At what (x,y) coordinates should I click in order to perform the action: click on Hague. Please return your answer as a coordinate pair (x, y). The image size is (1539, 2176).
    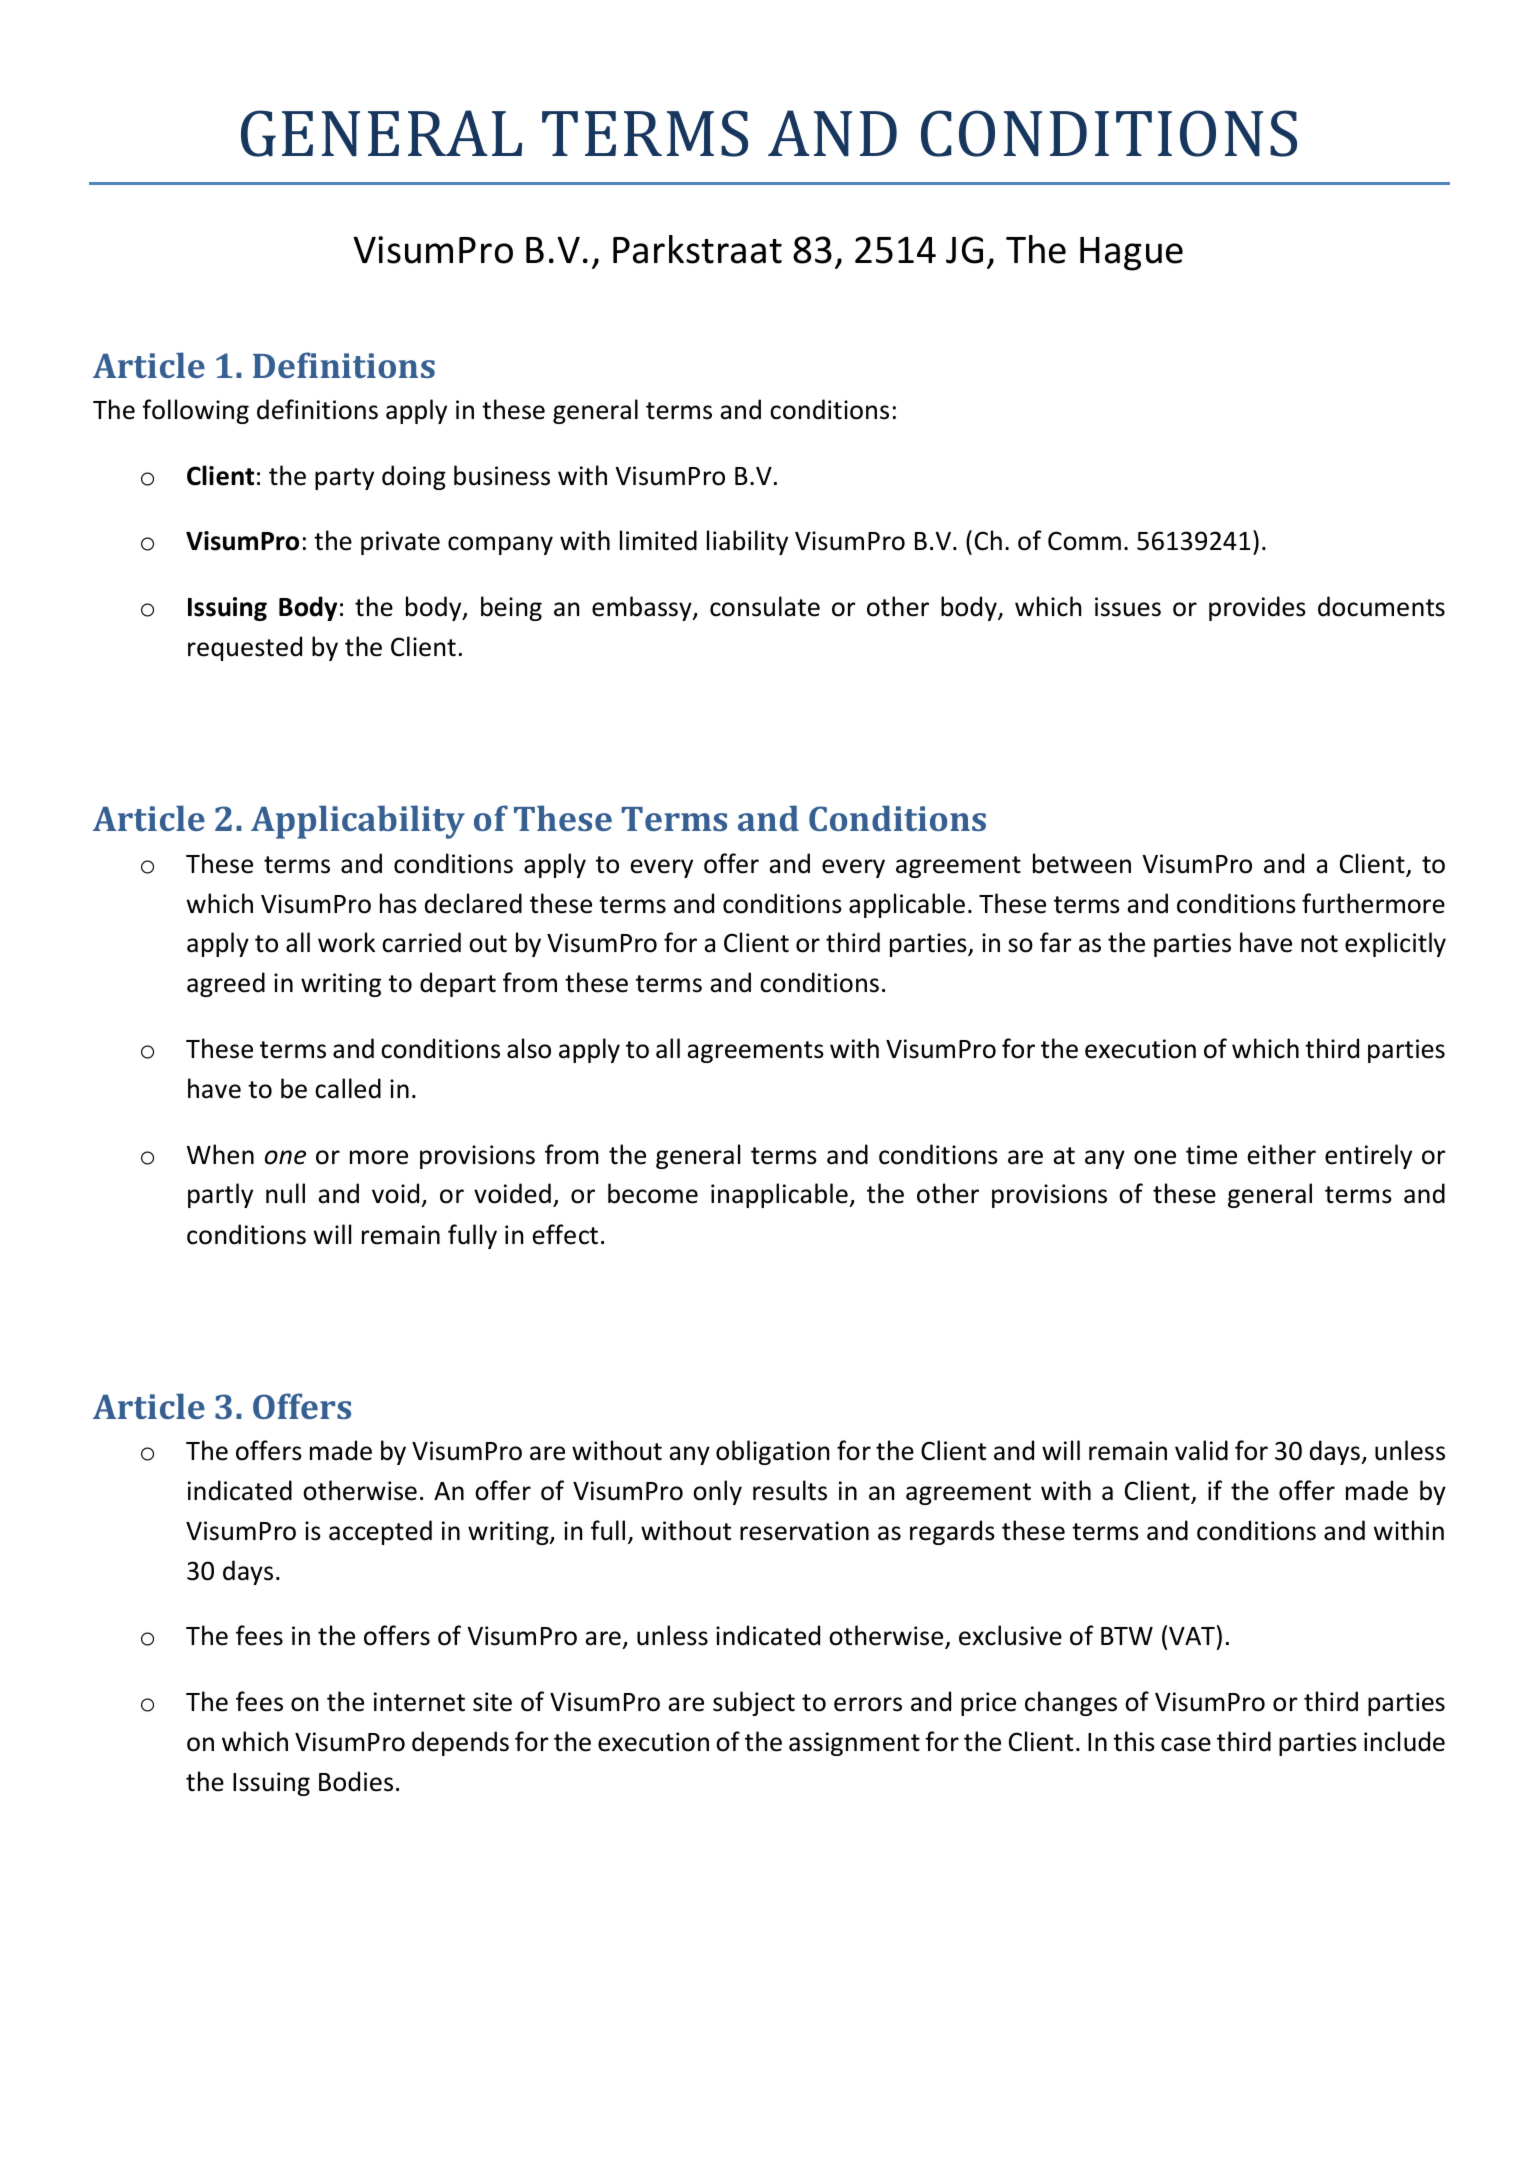
    Looking at the image, I should click on (1131, 254).
